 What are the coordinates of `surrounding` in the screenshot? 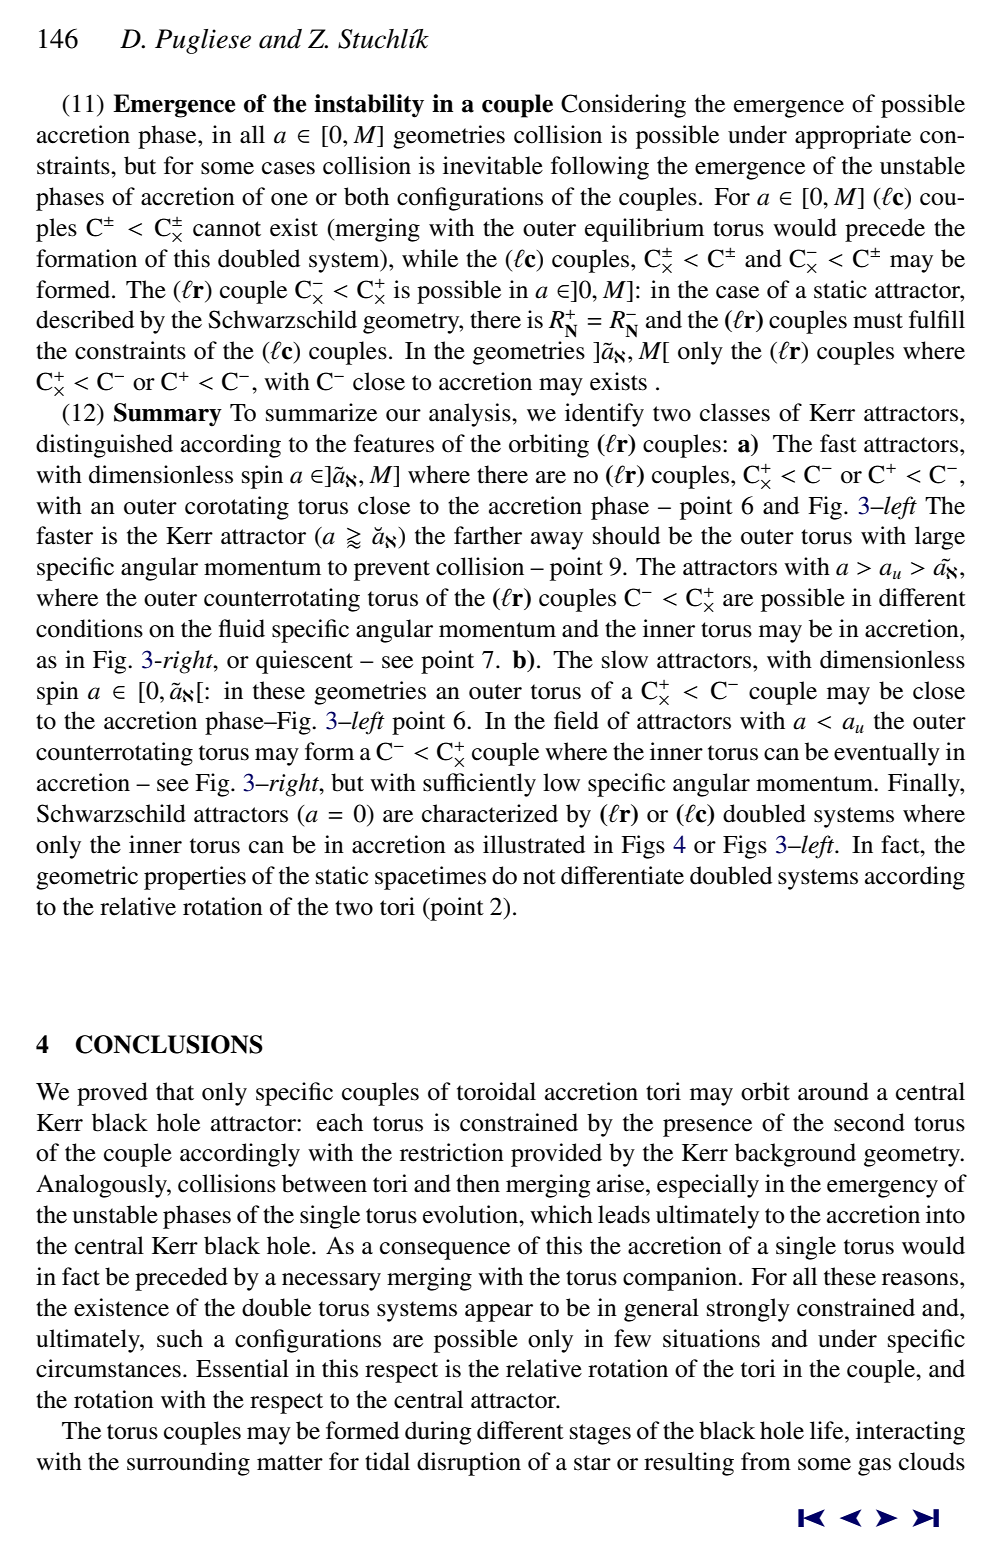 It's located at (188, 1464).
